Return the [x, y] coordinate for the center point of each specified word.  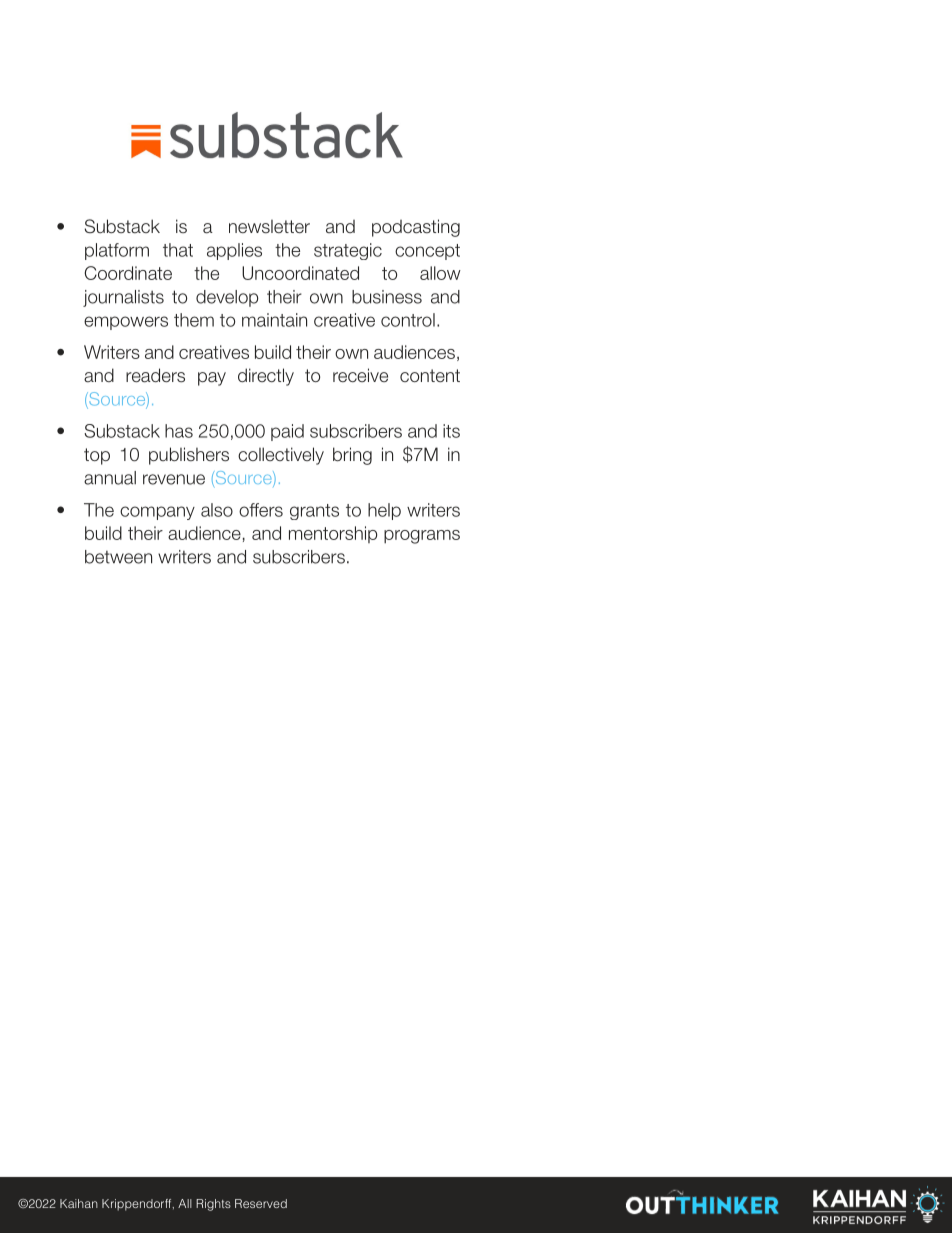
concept [427, 252]
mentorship [333, 534]
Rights [213, 1205]
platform [117, 251]
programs [422, 537]
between [118, 557]
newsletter [269, 227]
